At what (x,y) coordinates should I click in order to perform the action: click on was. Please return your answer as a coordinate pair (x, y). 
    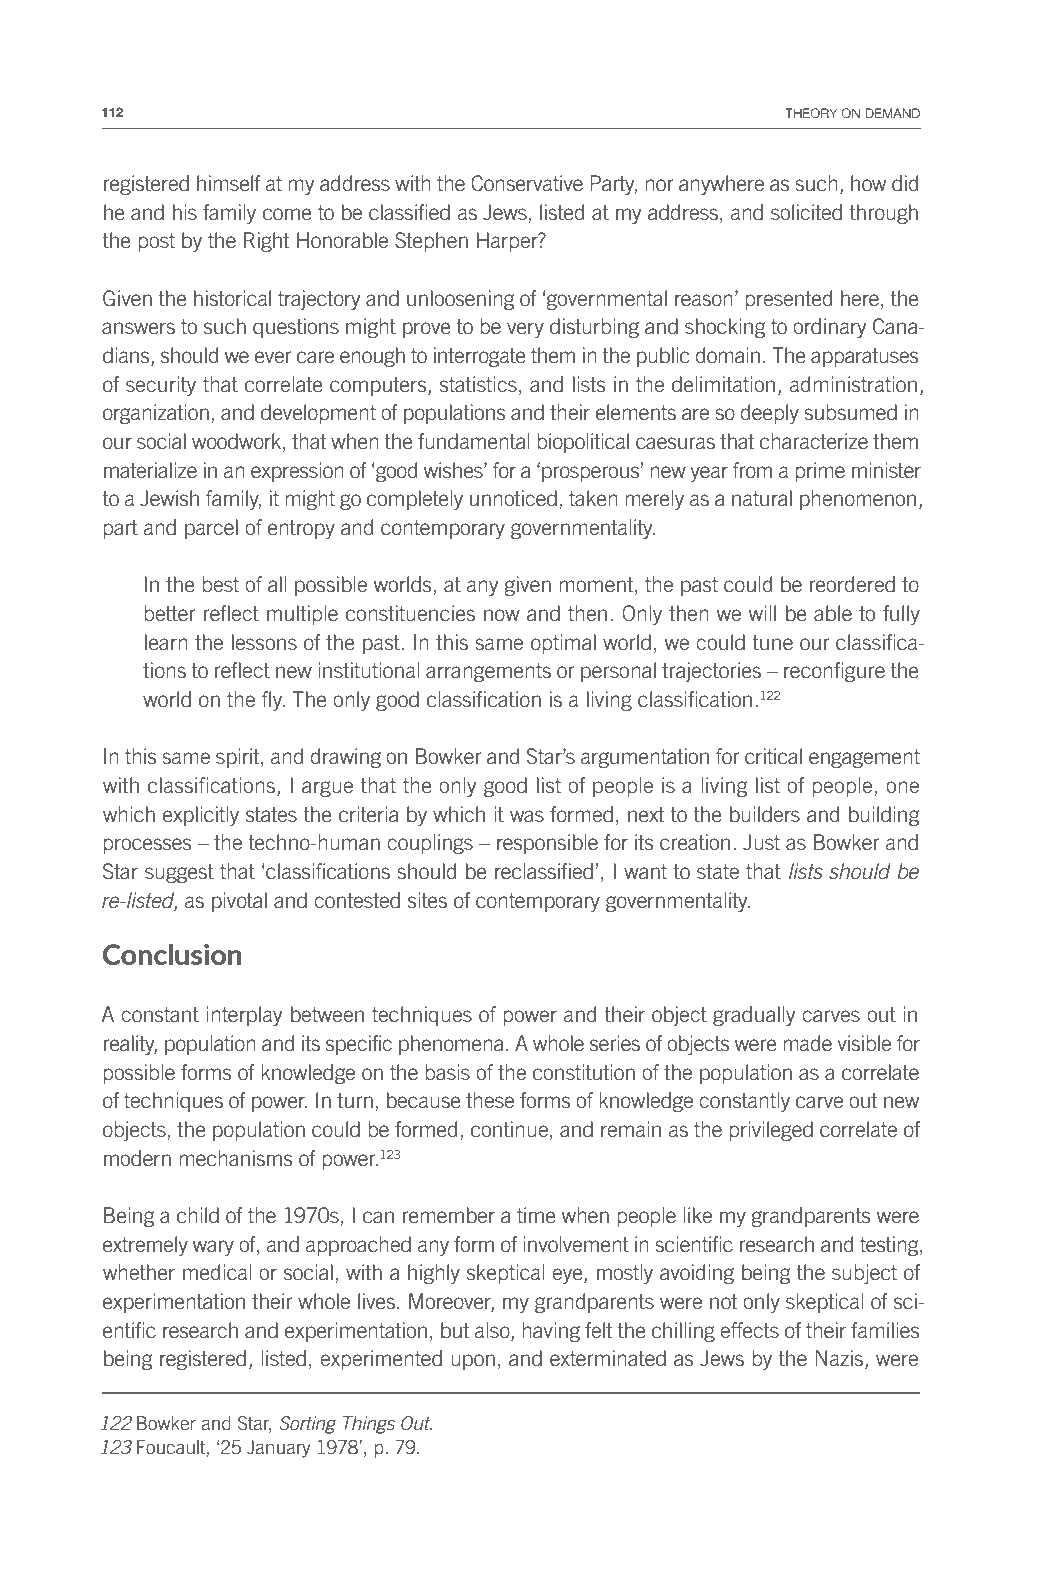
    Looking at the image, I should click on (527, 816).
